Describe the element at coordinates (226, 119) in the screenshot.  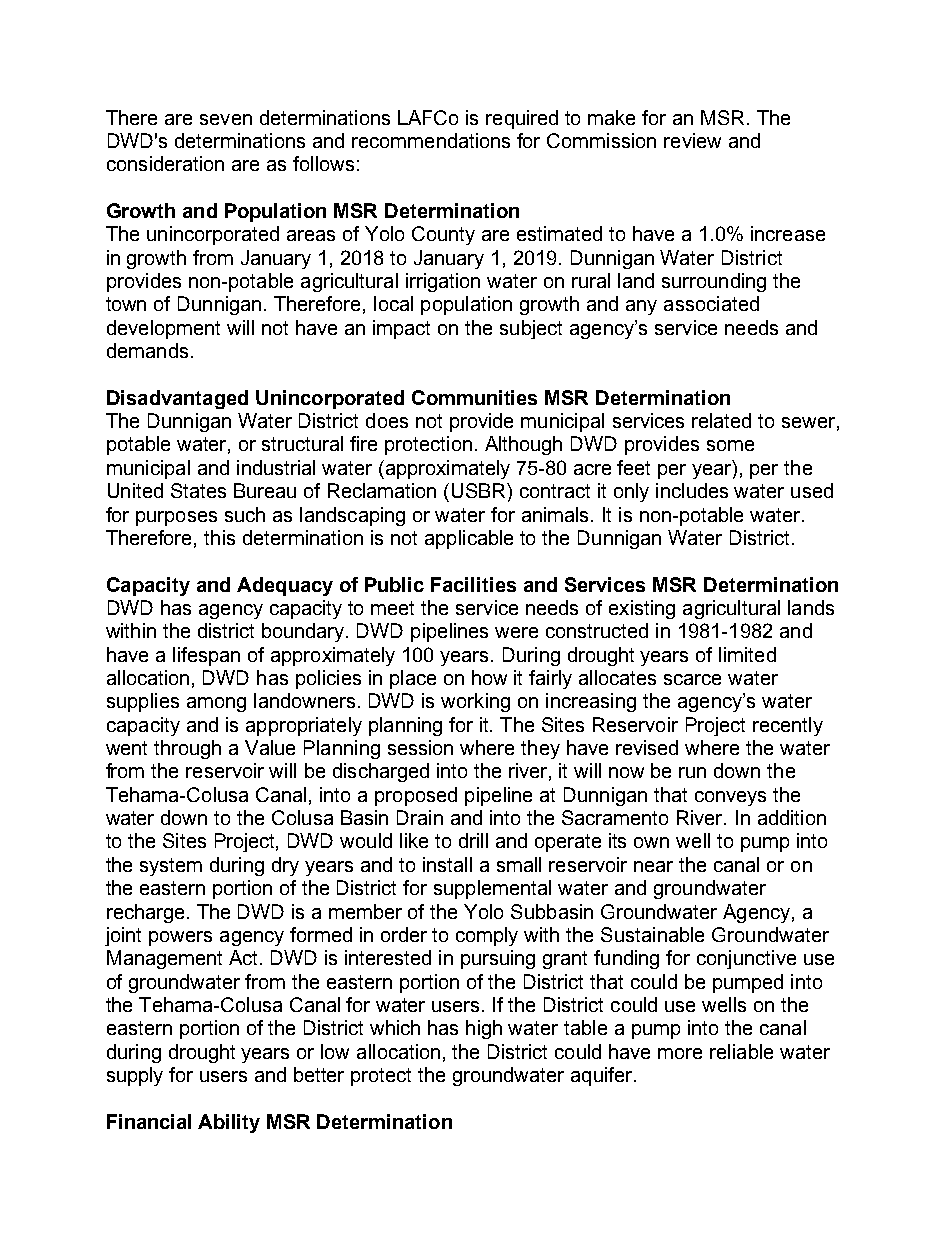
I see `seven` at that location.
